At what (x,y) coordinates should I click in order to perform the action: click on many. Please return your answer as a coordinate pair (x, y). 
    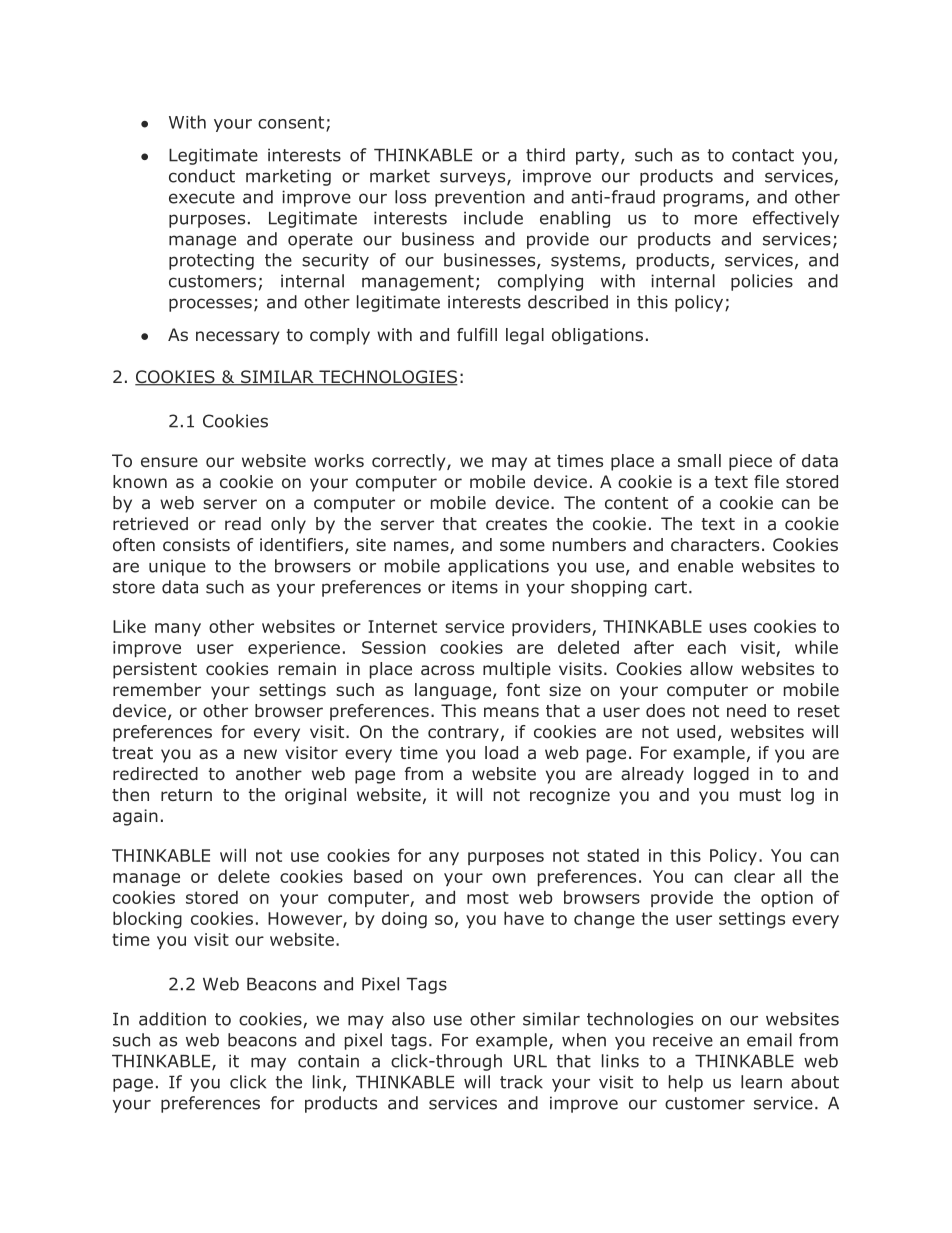
    Looking at the image, I should click on (178, 629).
